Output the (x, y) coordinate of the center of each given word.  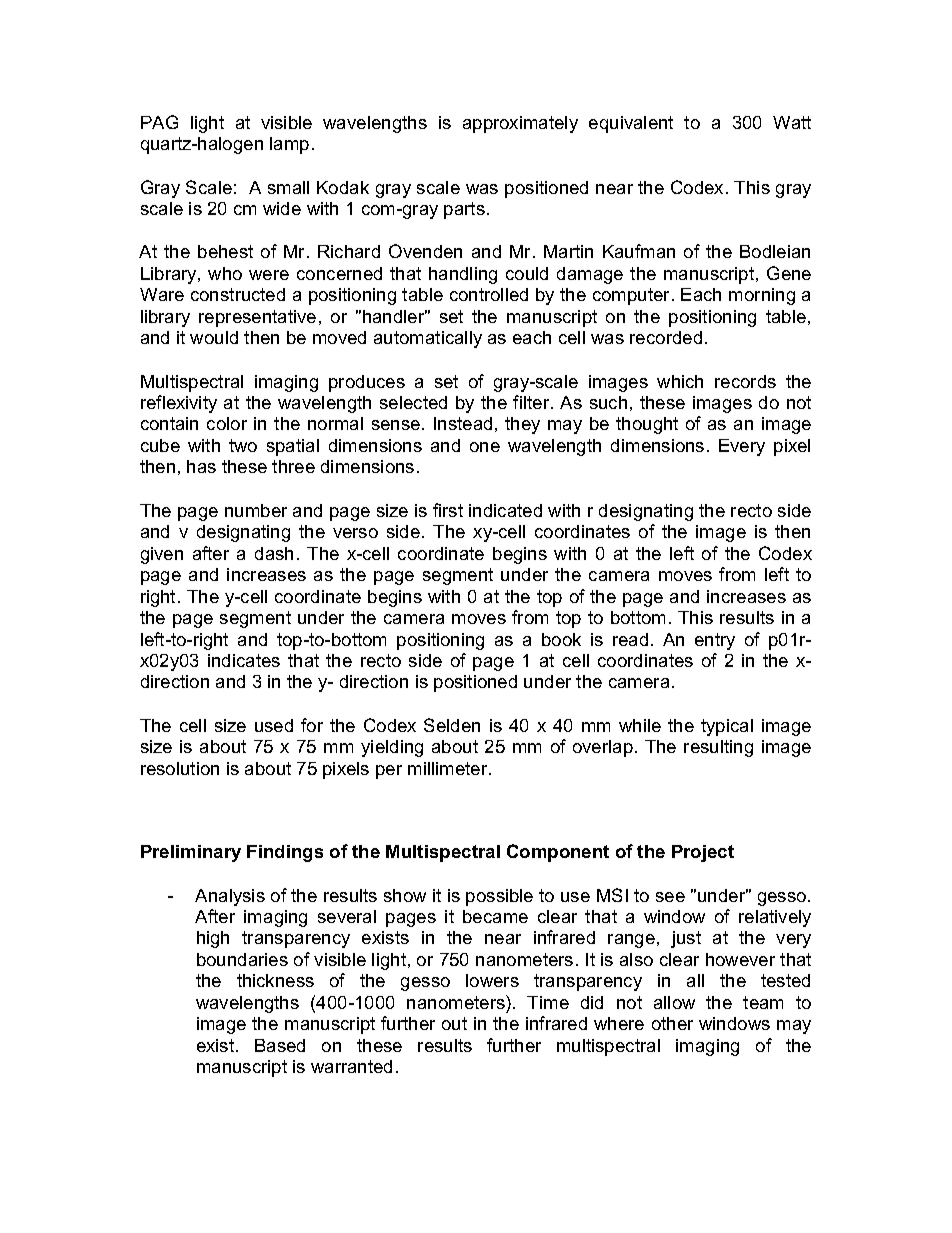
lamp (289, 145)
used (274, 725)
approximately (520, 124)
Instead (463, 423)
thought (647, 425)
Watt (792, 122)
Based (280, 1045)
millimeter (449, 768)
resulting (718, 748)
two (243, 445)
